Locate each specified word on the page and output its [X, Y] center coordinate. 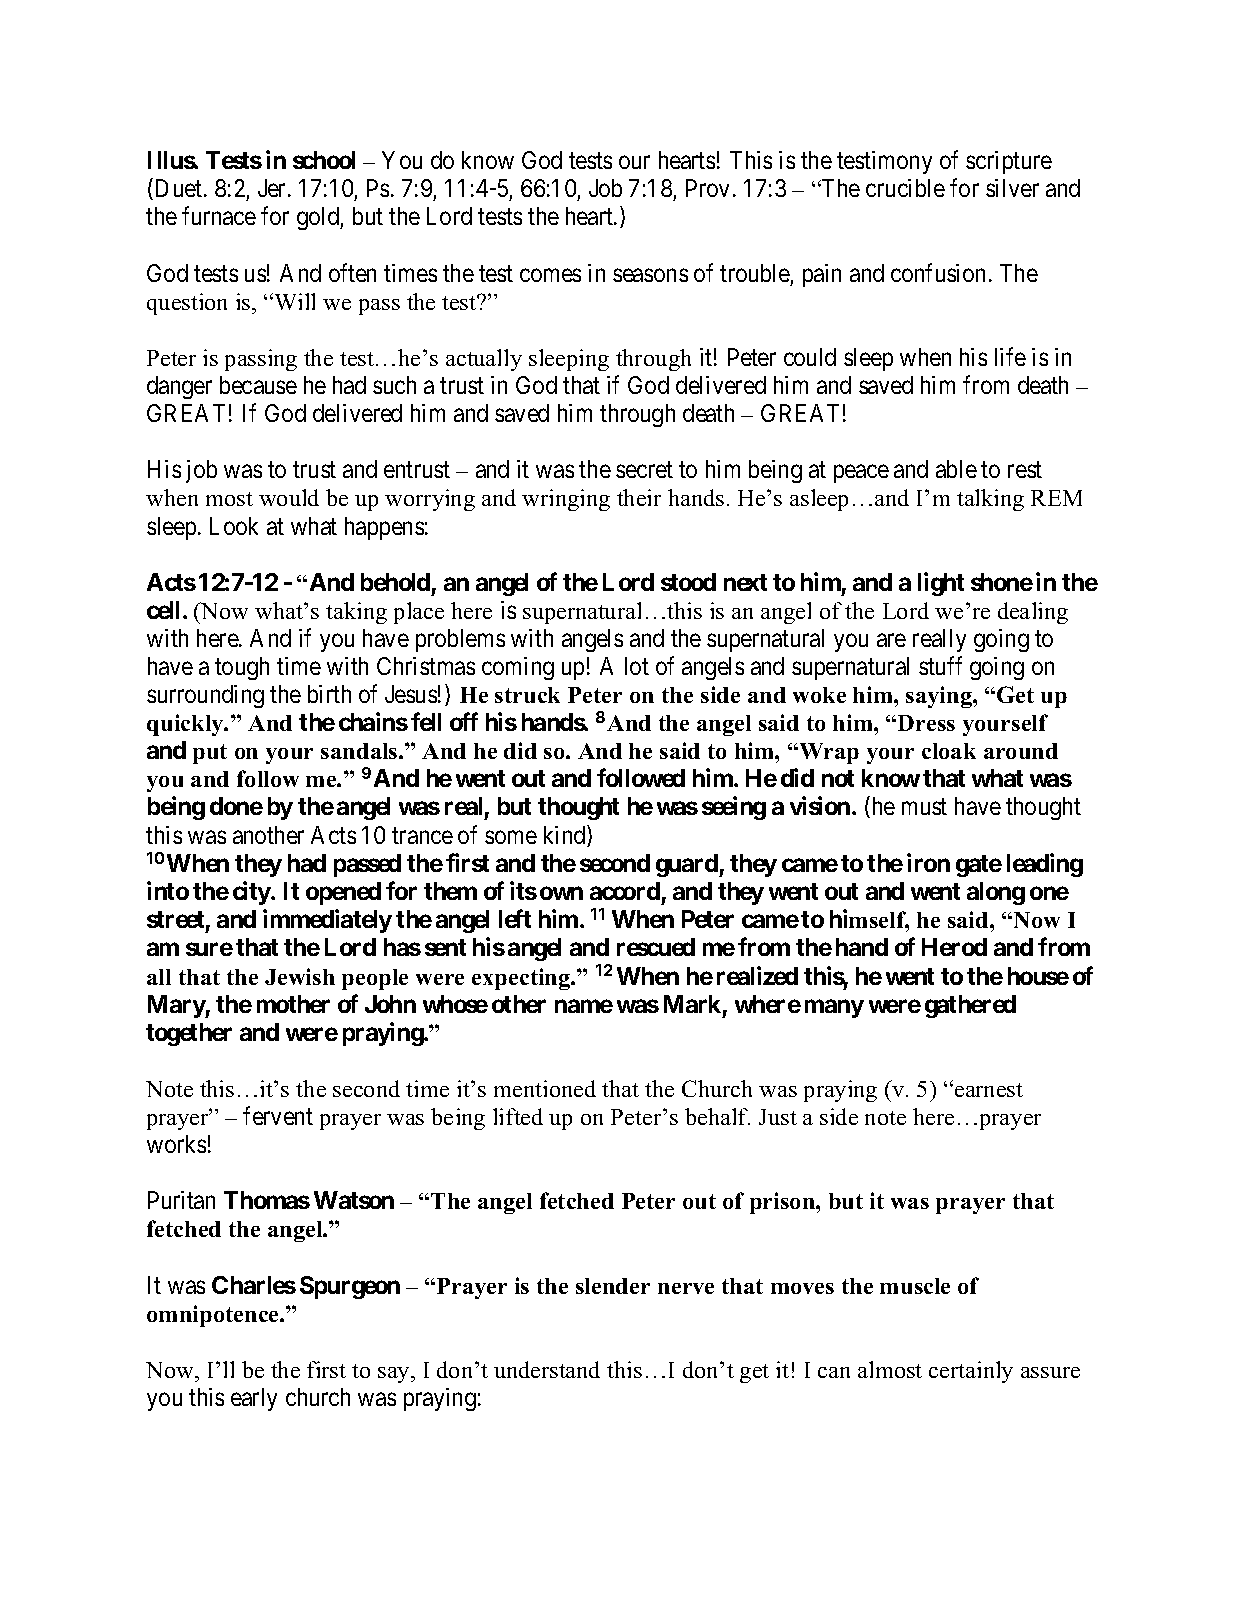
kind [566, 836]
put [210, 754]
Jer [273, 188]
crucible [905, 188]
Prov [707, 188]
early [254, 1399]
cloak [949, 751]
